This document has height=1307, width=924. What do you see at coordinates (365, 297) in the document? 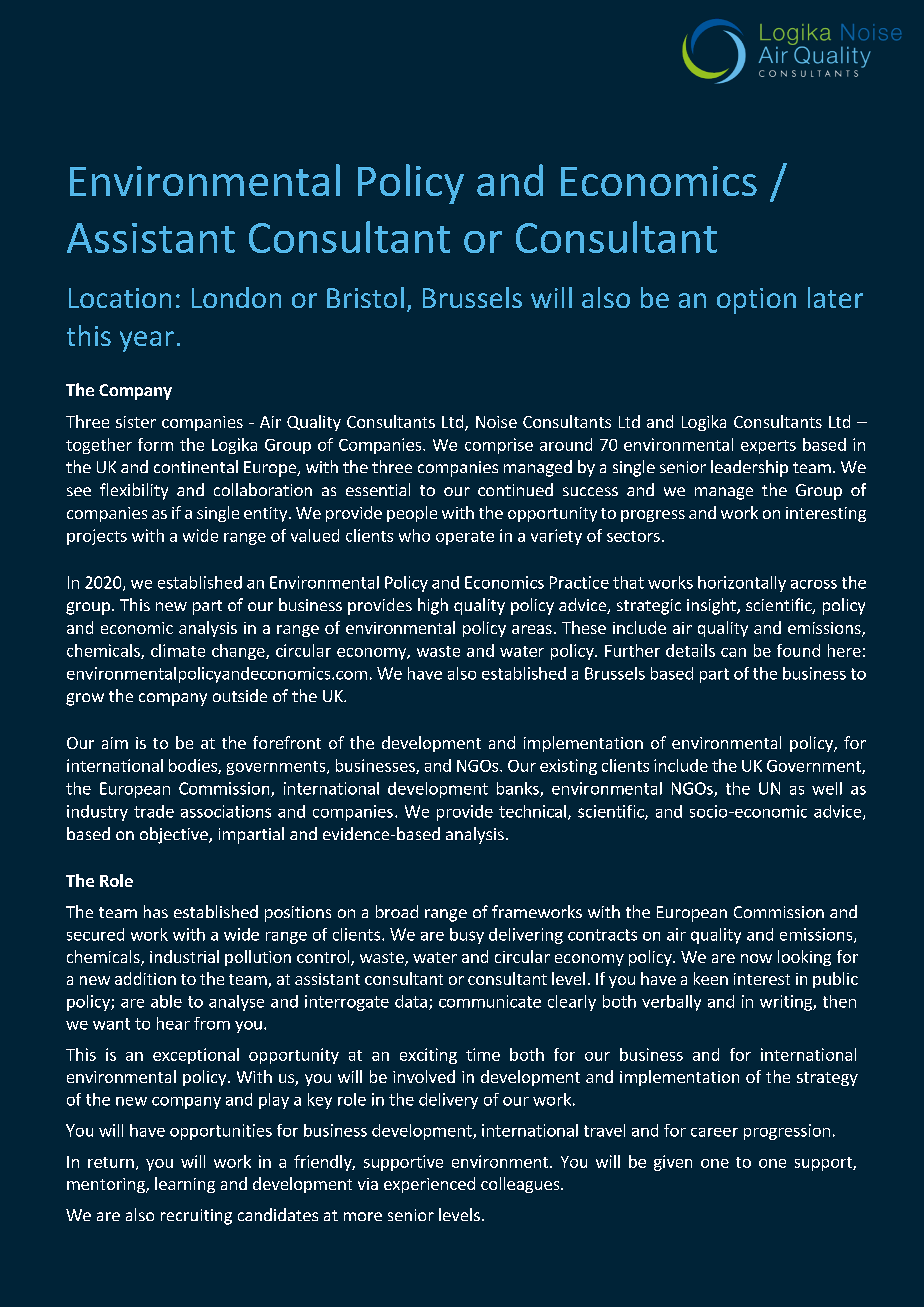
I see `Bristol` at bounding box center [365, 297].
